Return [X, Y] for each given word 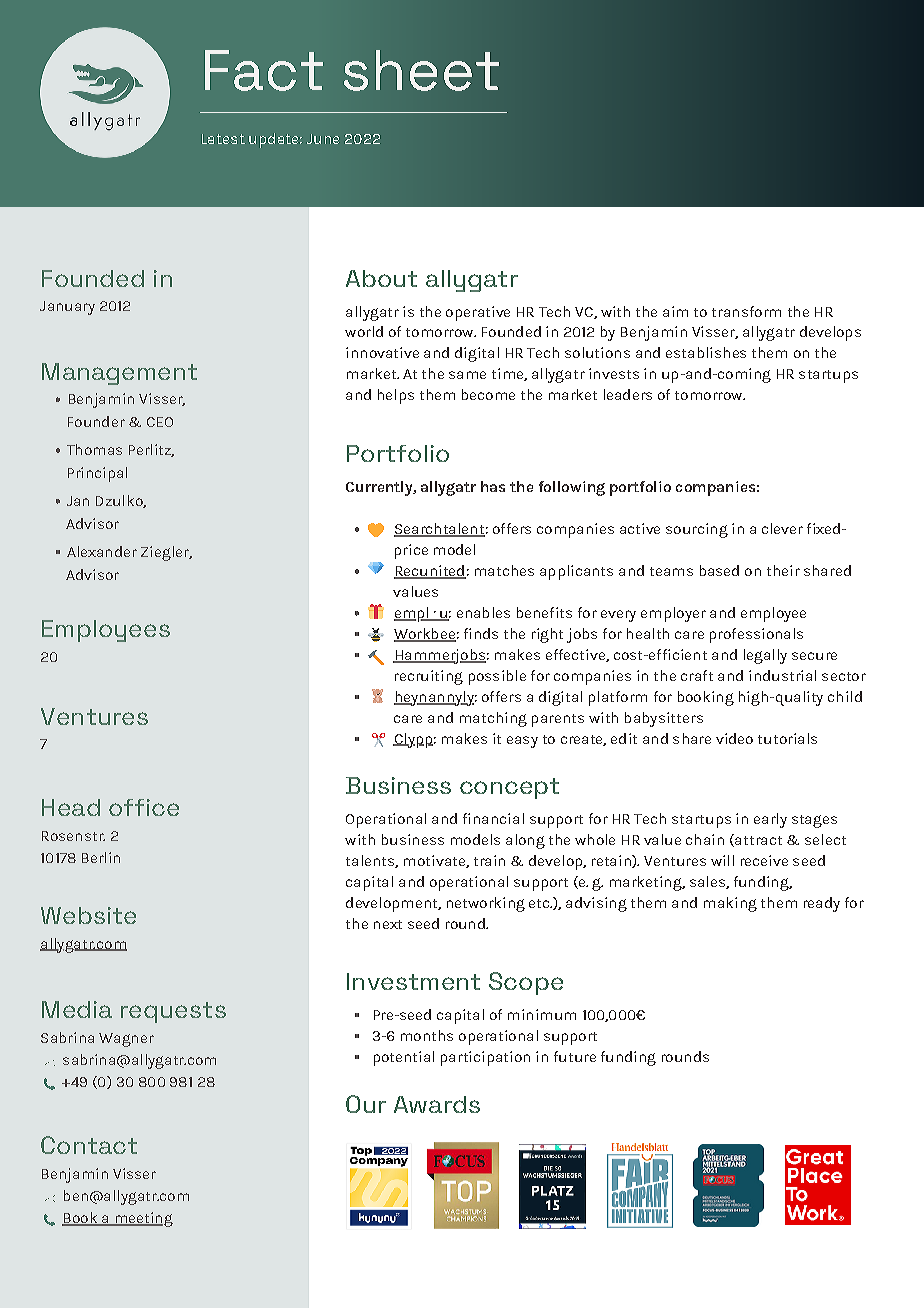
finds [481, 633]
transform [746, 311]
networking [486, 904]
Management [119, 374]
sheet [421, 70]
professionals [756, 635]
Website [88, 915]
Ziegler [166, 553]
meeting [143, 1219]
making [730, 904]
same [467, 375]
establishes [706, 352]
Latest [223, 139]
